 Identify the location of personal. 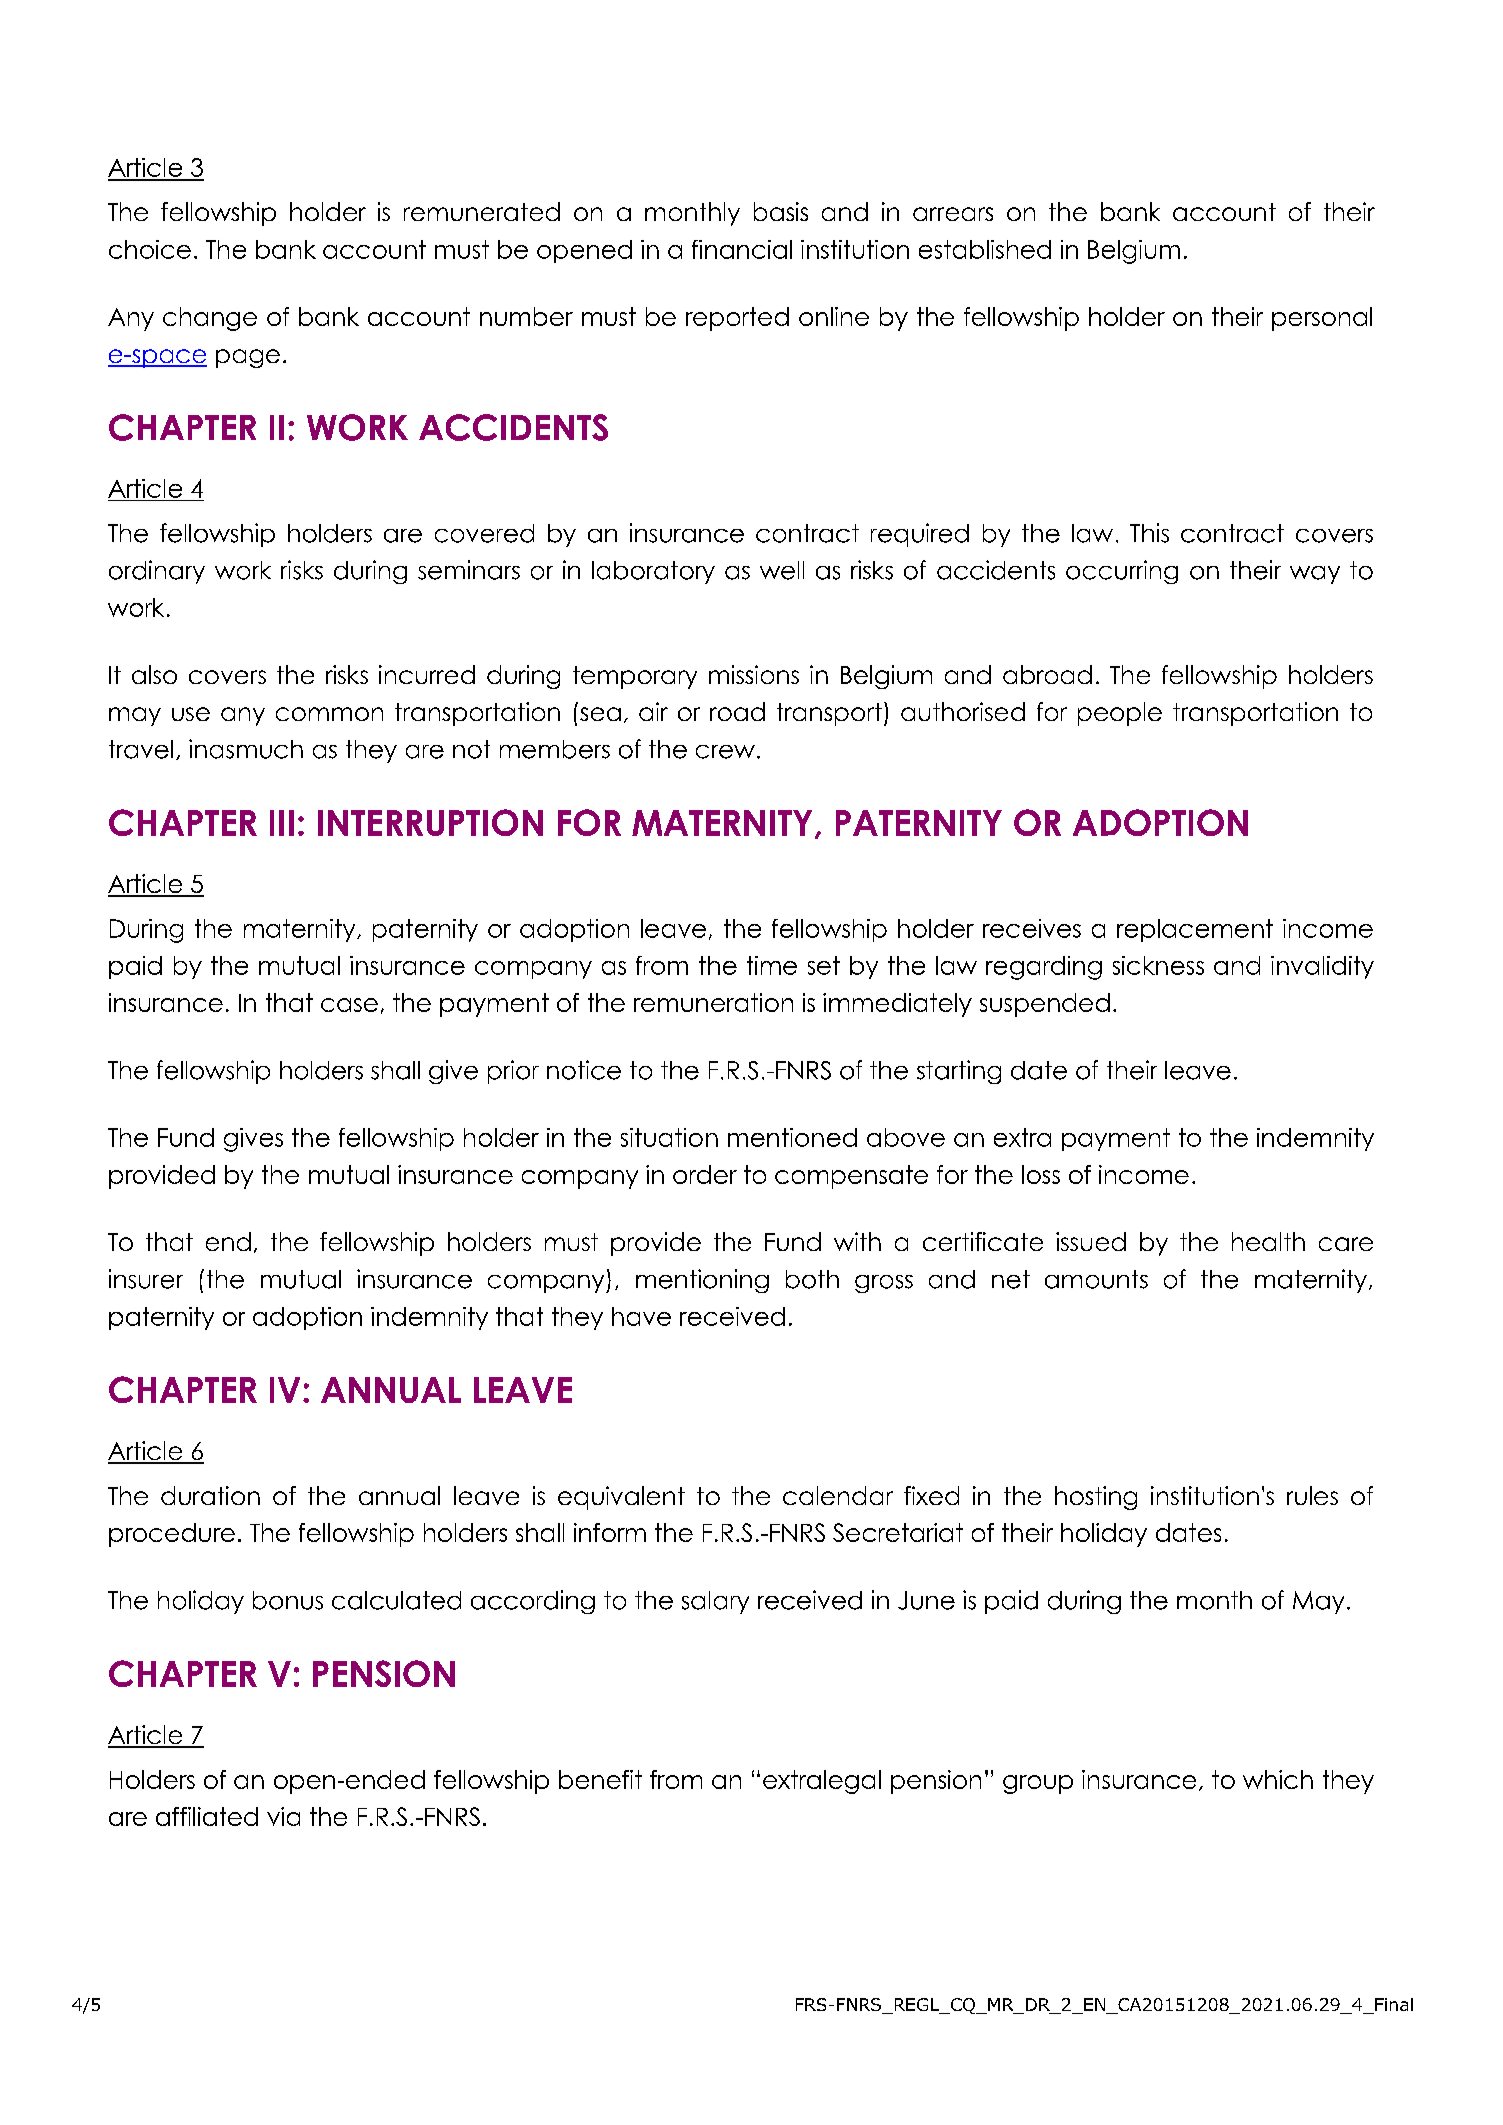
(1322, 319).
